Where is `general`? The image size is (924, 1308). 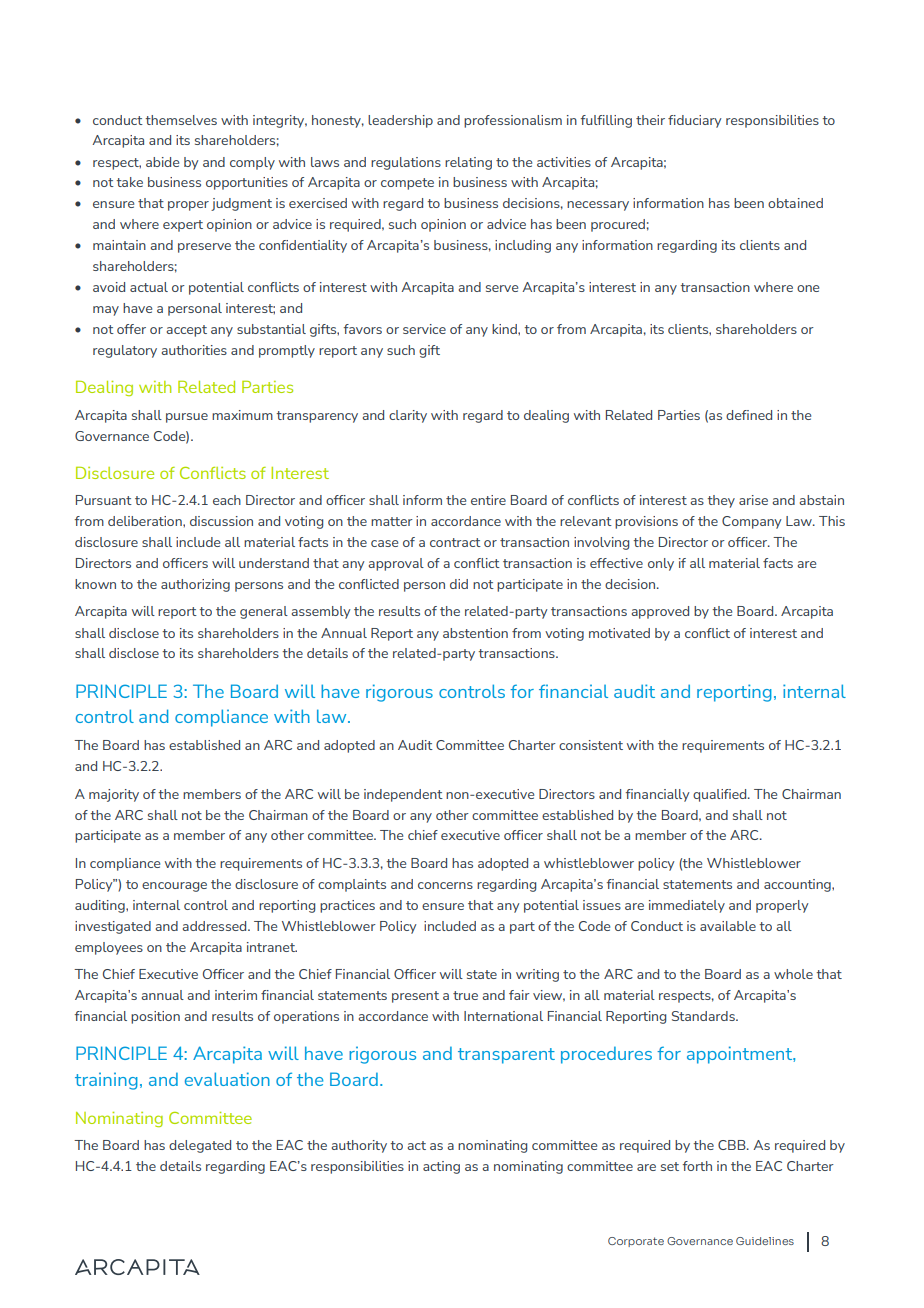
general is located at coordinates (264, 612).
